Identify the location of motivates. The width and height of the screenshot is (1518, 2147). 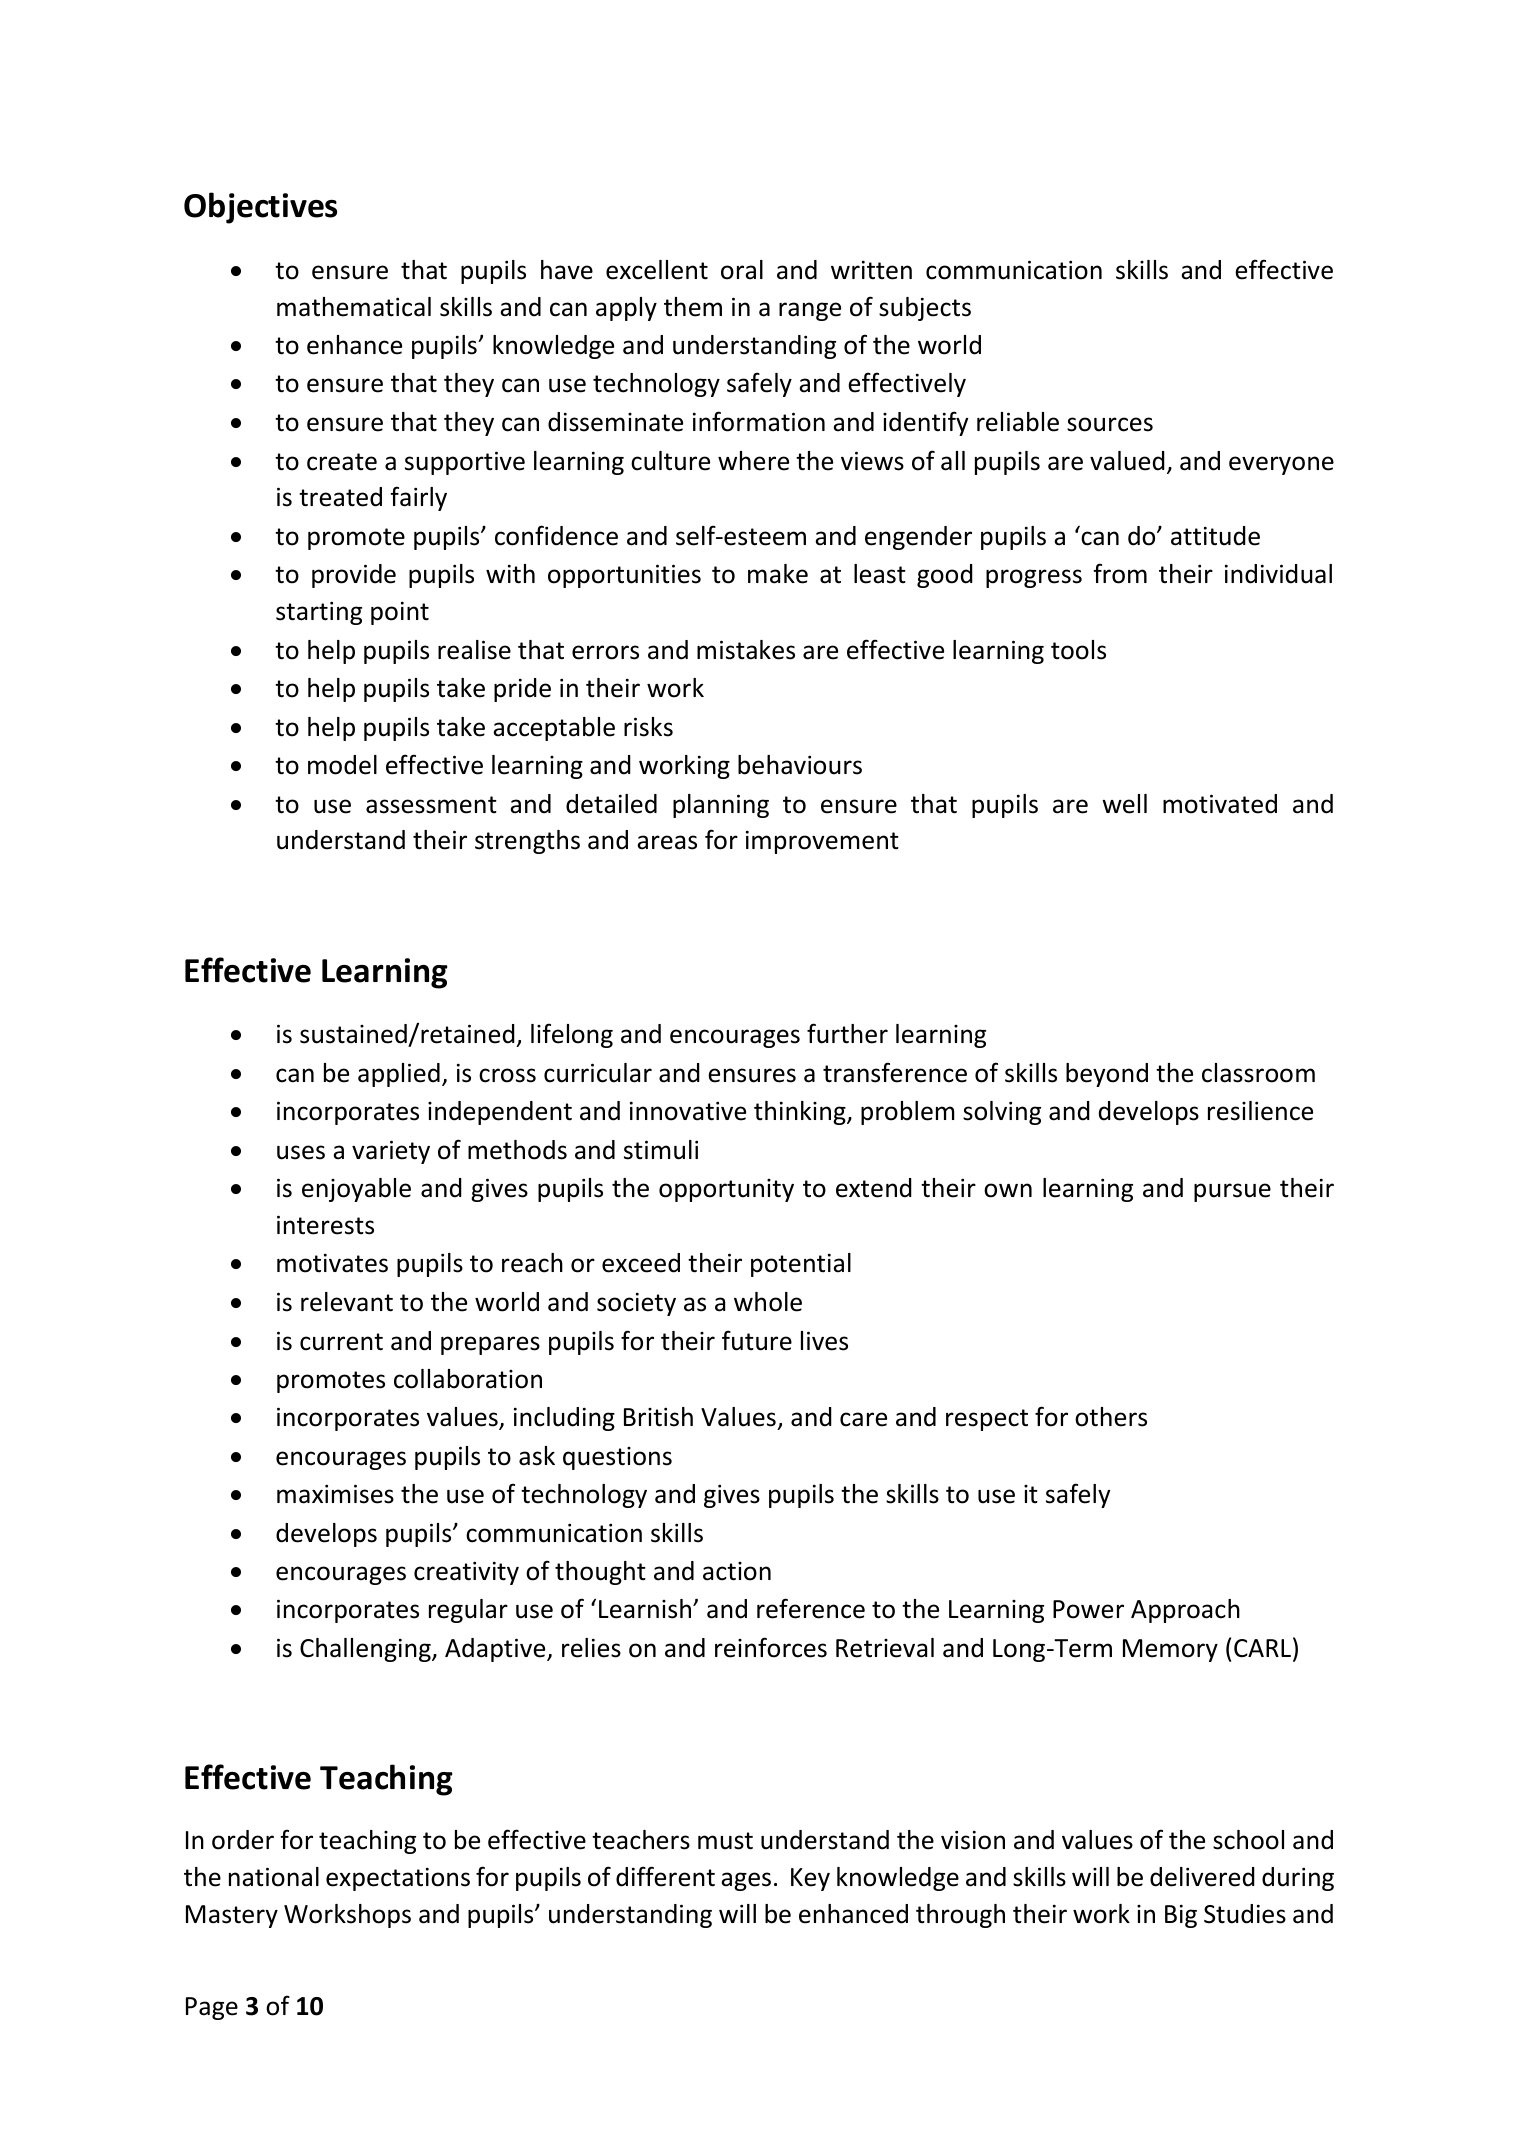
(332, 1263).
